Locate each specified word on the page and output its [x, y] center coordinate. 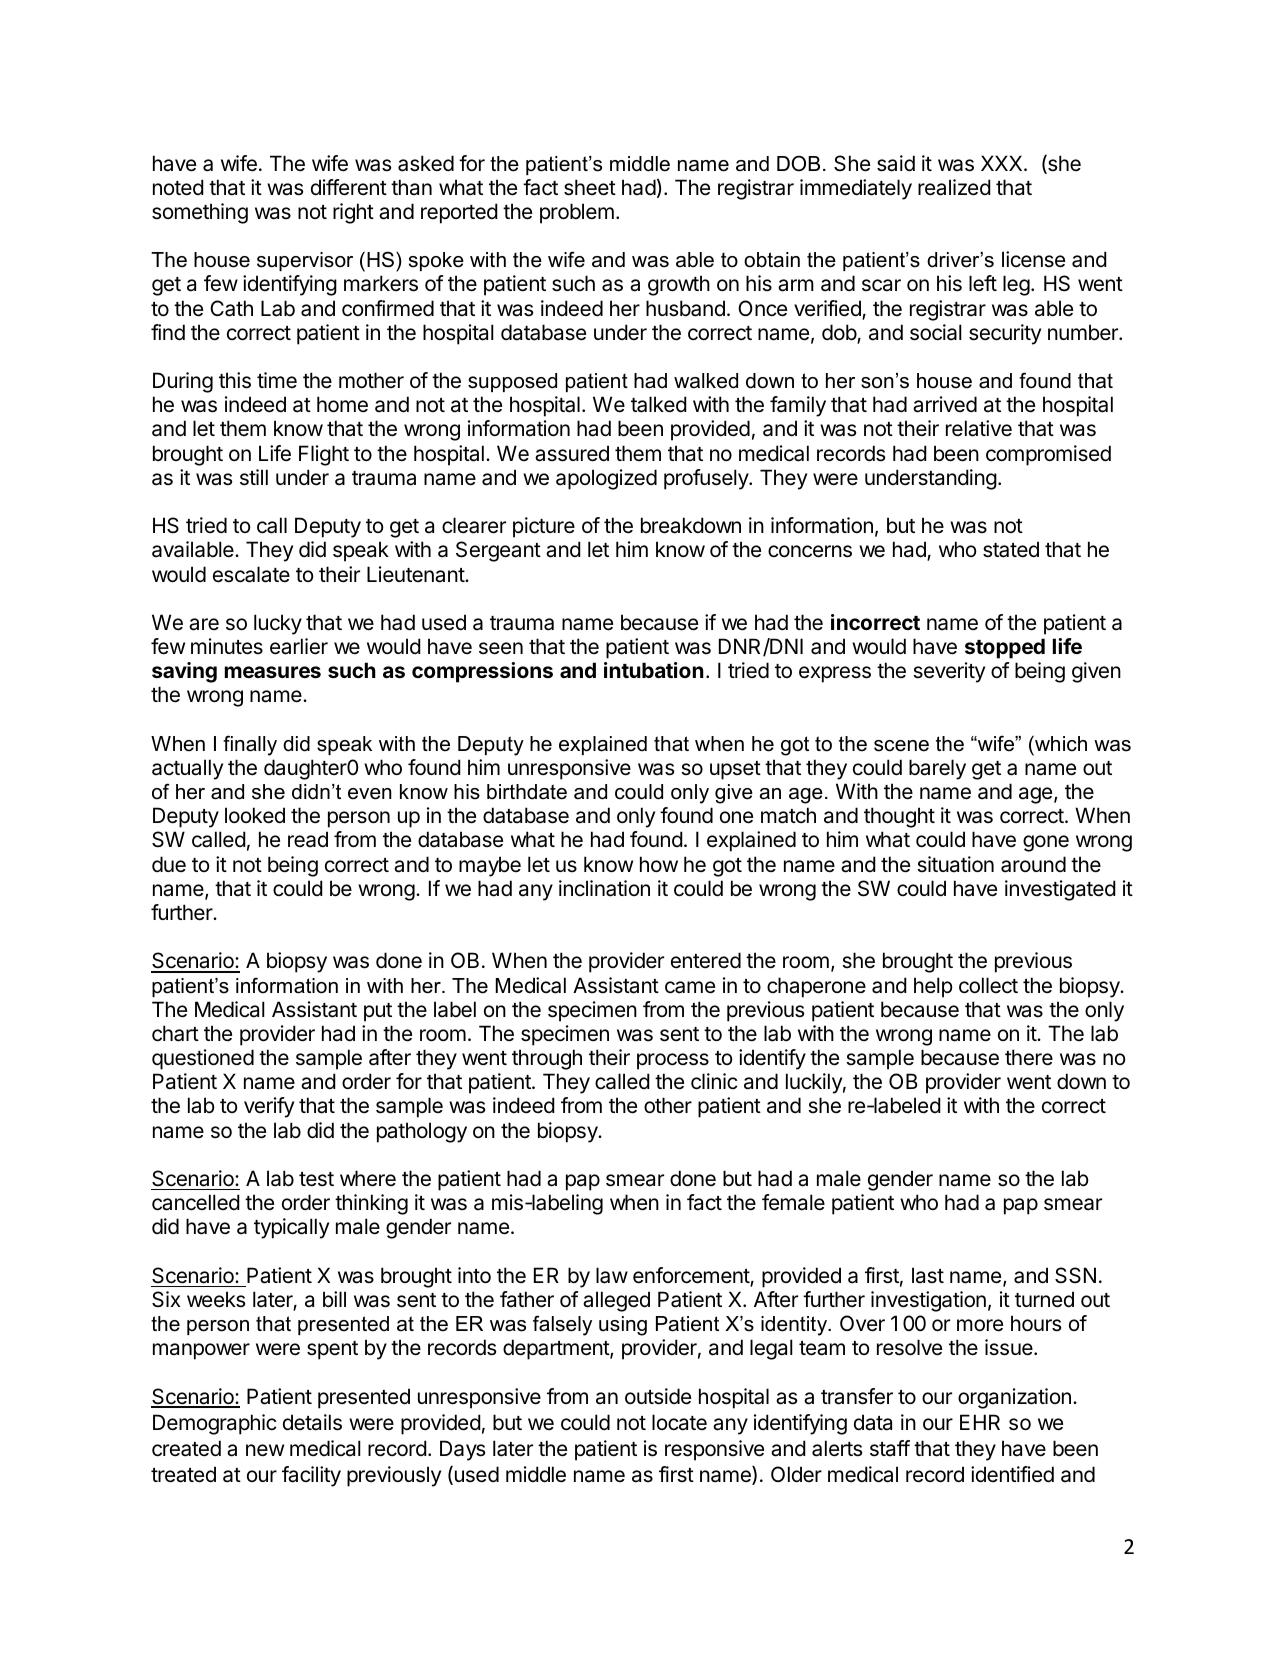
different [349, 187]
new [265, 1450]
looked [255, 815]
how [659, 864]
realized [954, 187]
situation [955, 864]
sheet [590, 187]
